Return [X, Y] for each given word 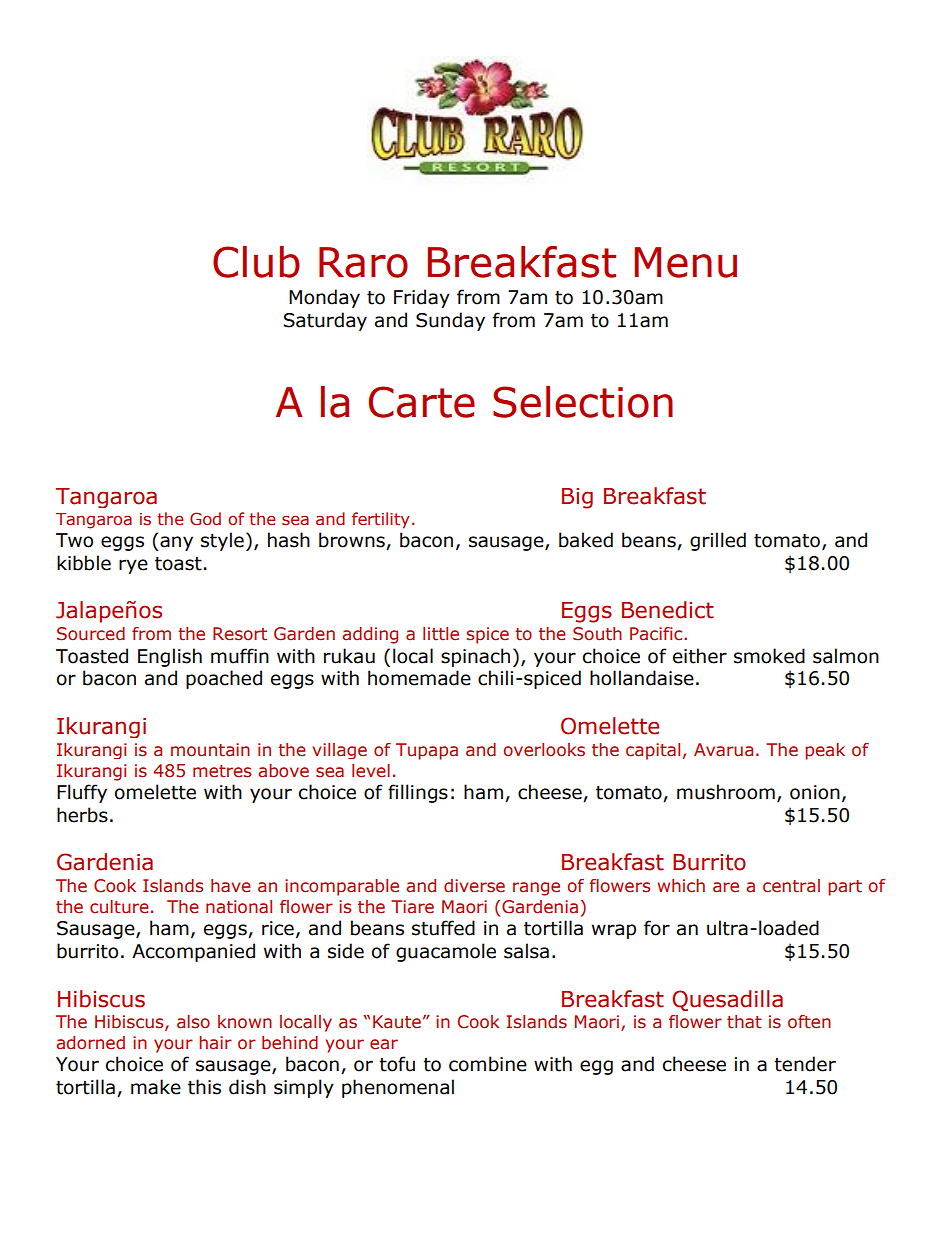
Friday [422, 298]
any [175, 543]
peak [825, 751]
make [156, 1087]
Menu [686, 262]
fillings [418, 793]
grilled [718, 541]
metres [222, 771]
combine [488, 1064]
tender [805, 1064]
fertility [381, 520]
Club [256, 262]
